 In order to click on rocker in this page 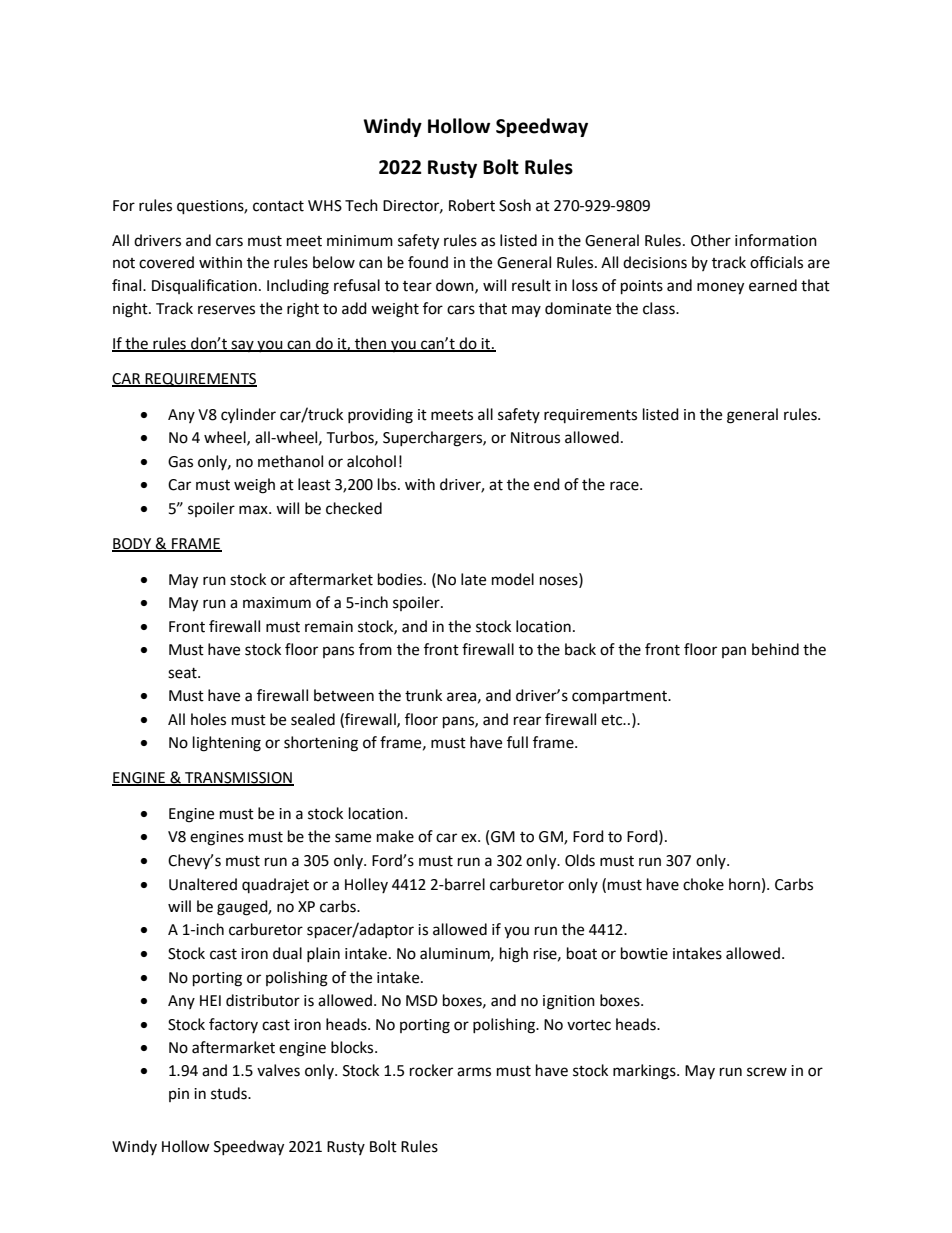, I will do `click(431, 1070)`.
